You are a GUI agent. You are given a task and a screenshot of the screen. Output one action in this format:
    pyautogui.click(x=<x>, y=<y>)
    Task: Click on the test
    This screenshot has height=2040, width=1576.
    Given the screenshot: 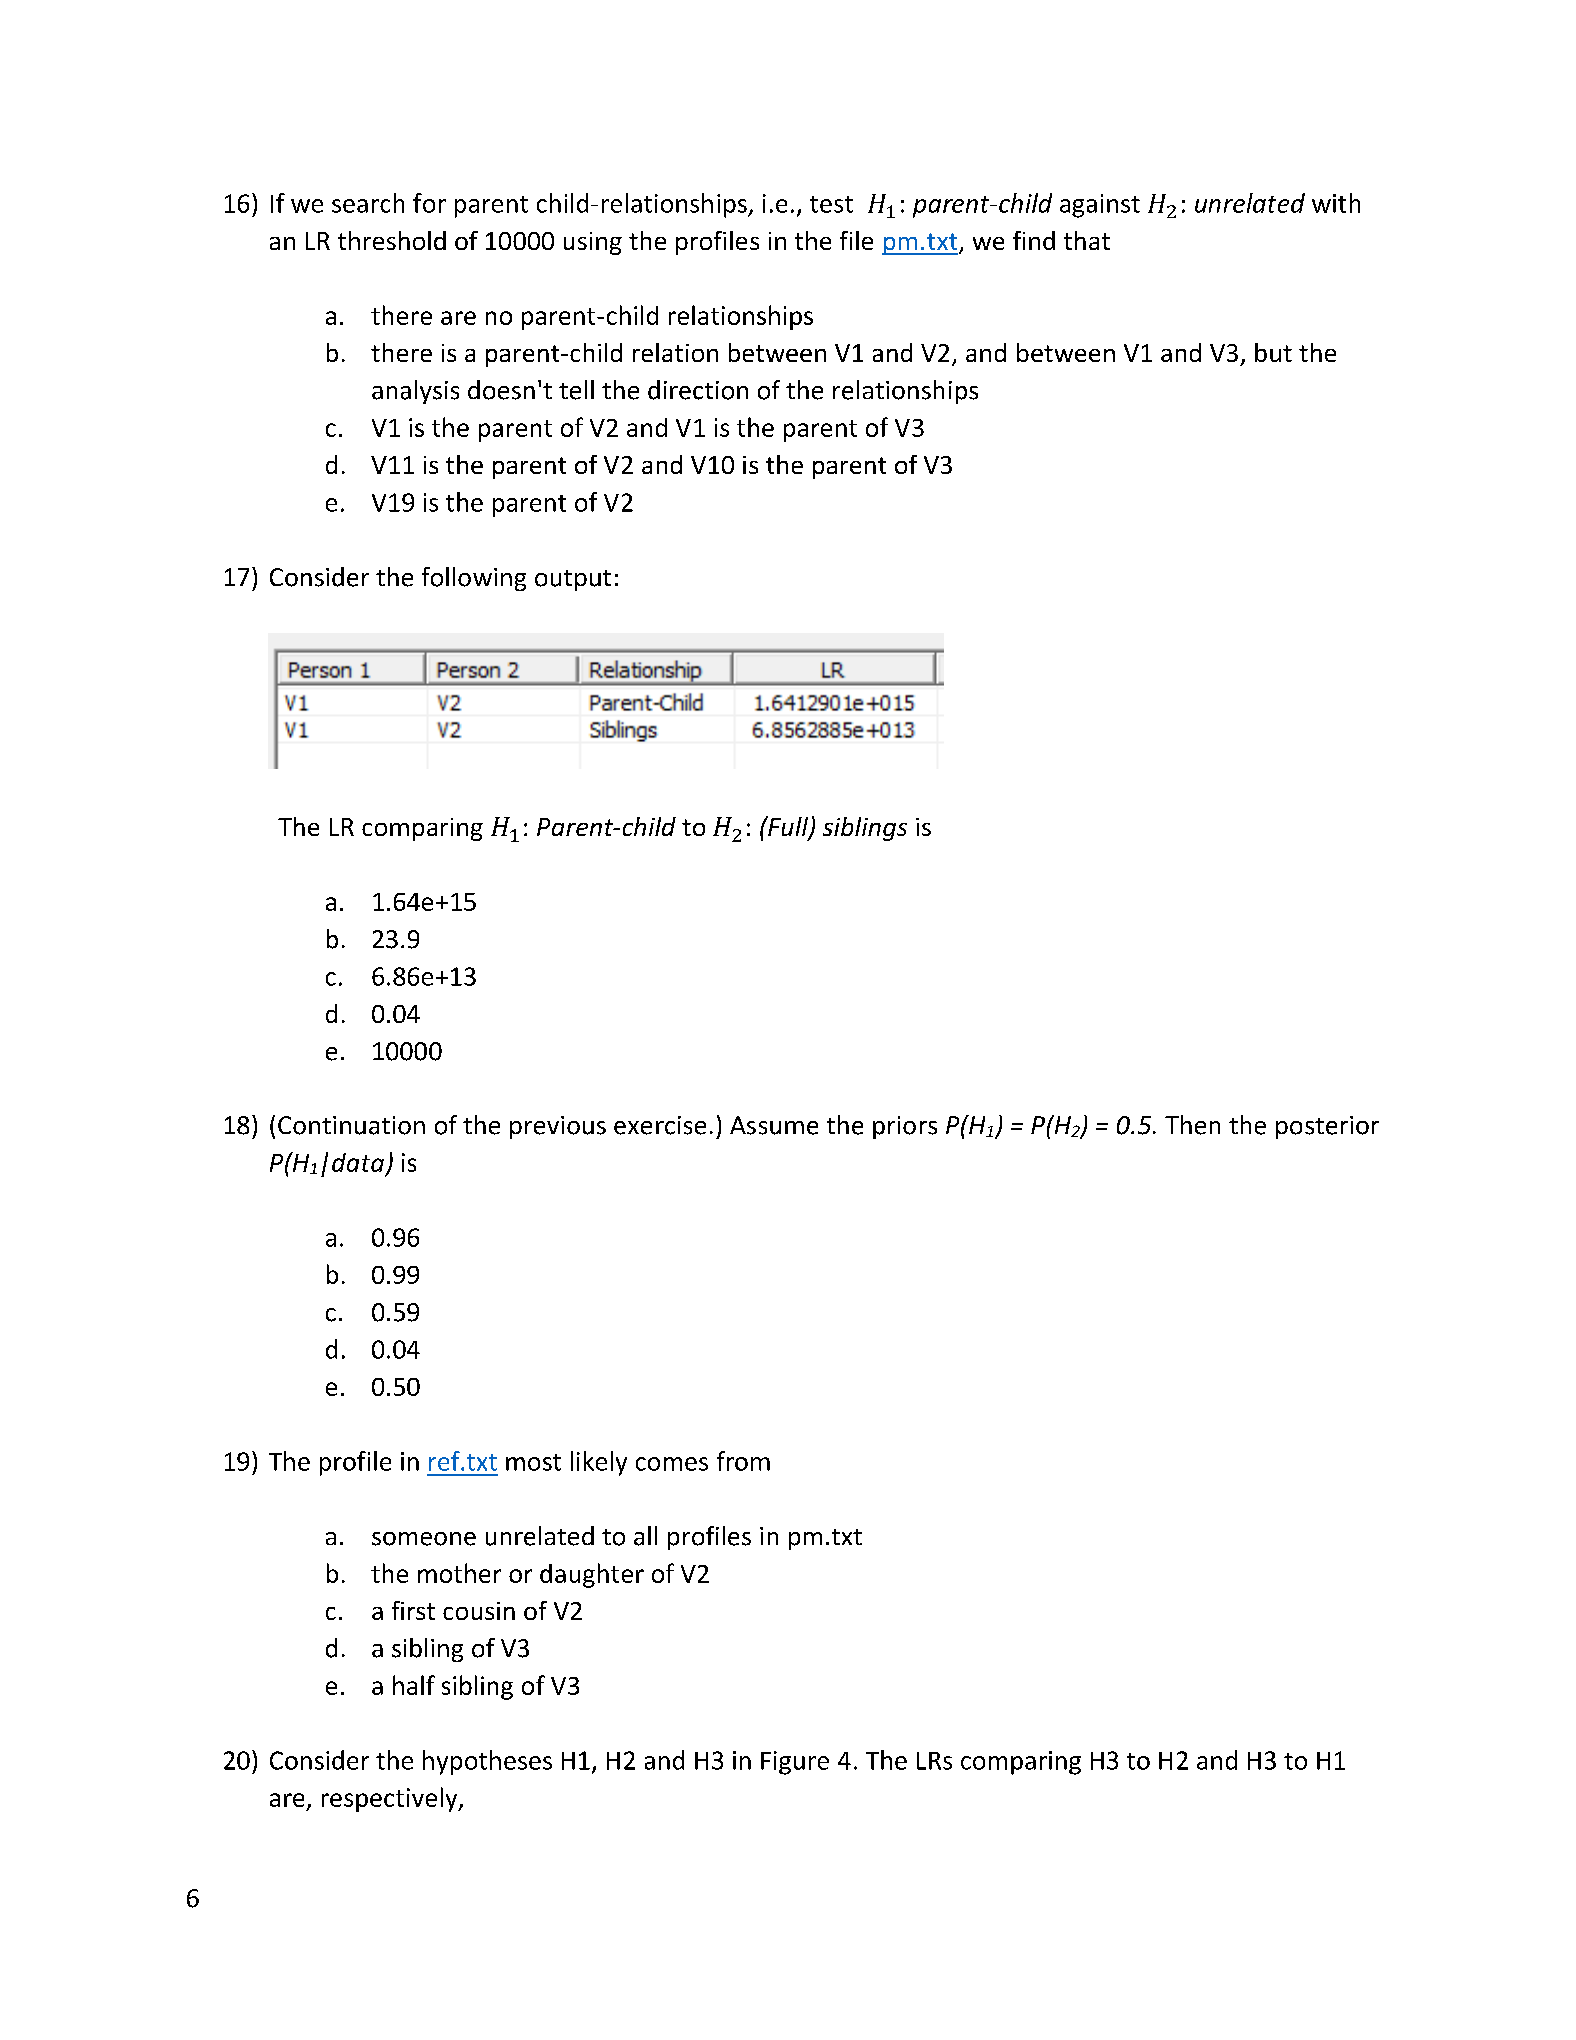 What is the action you would take?
    pyautogui.click(x=831, y=204)
